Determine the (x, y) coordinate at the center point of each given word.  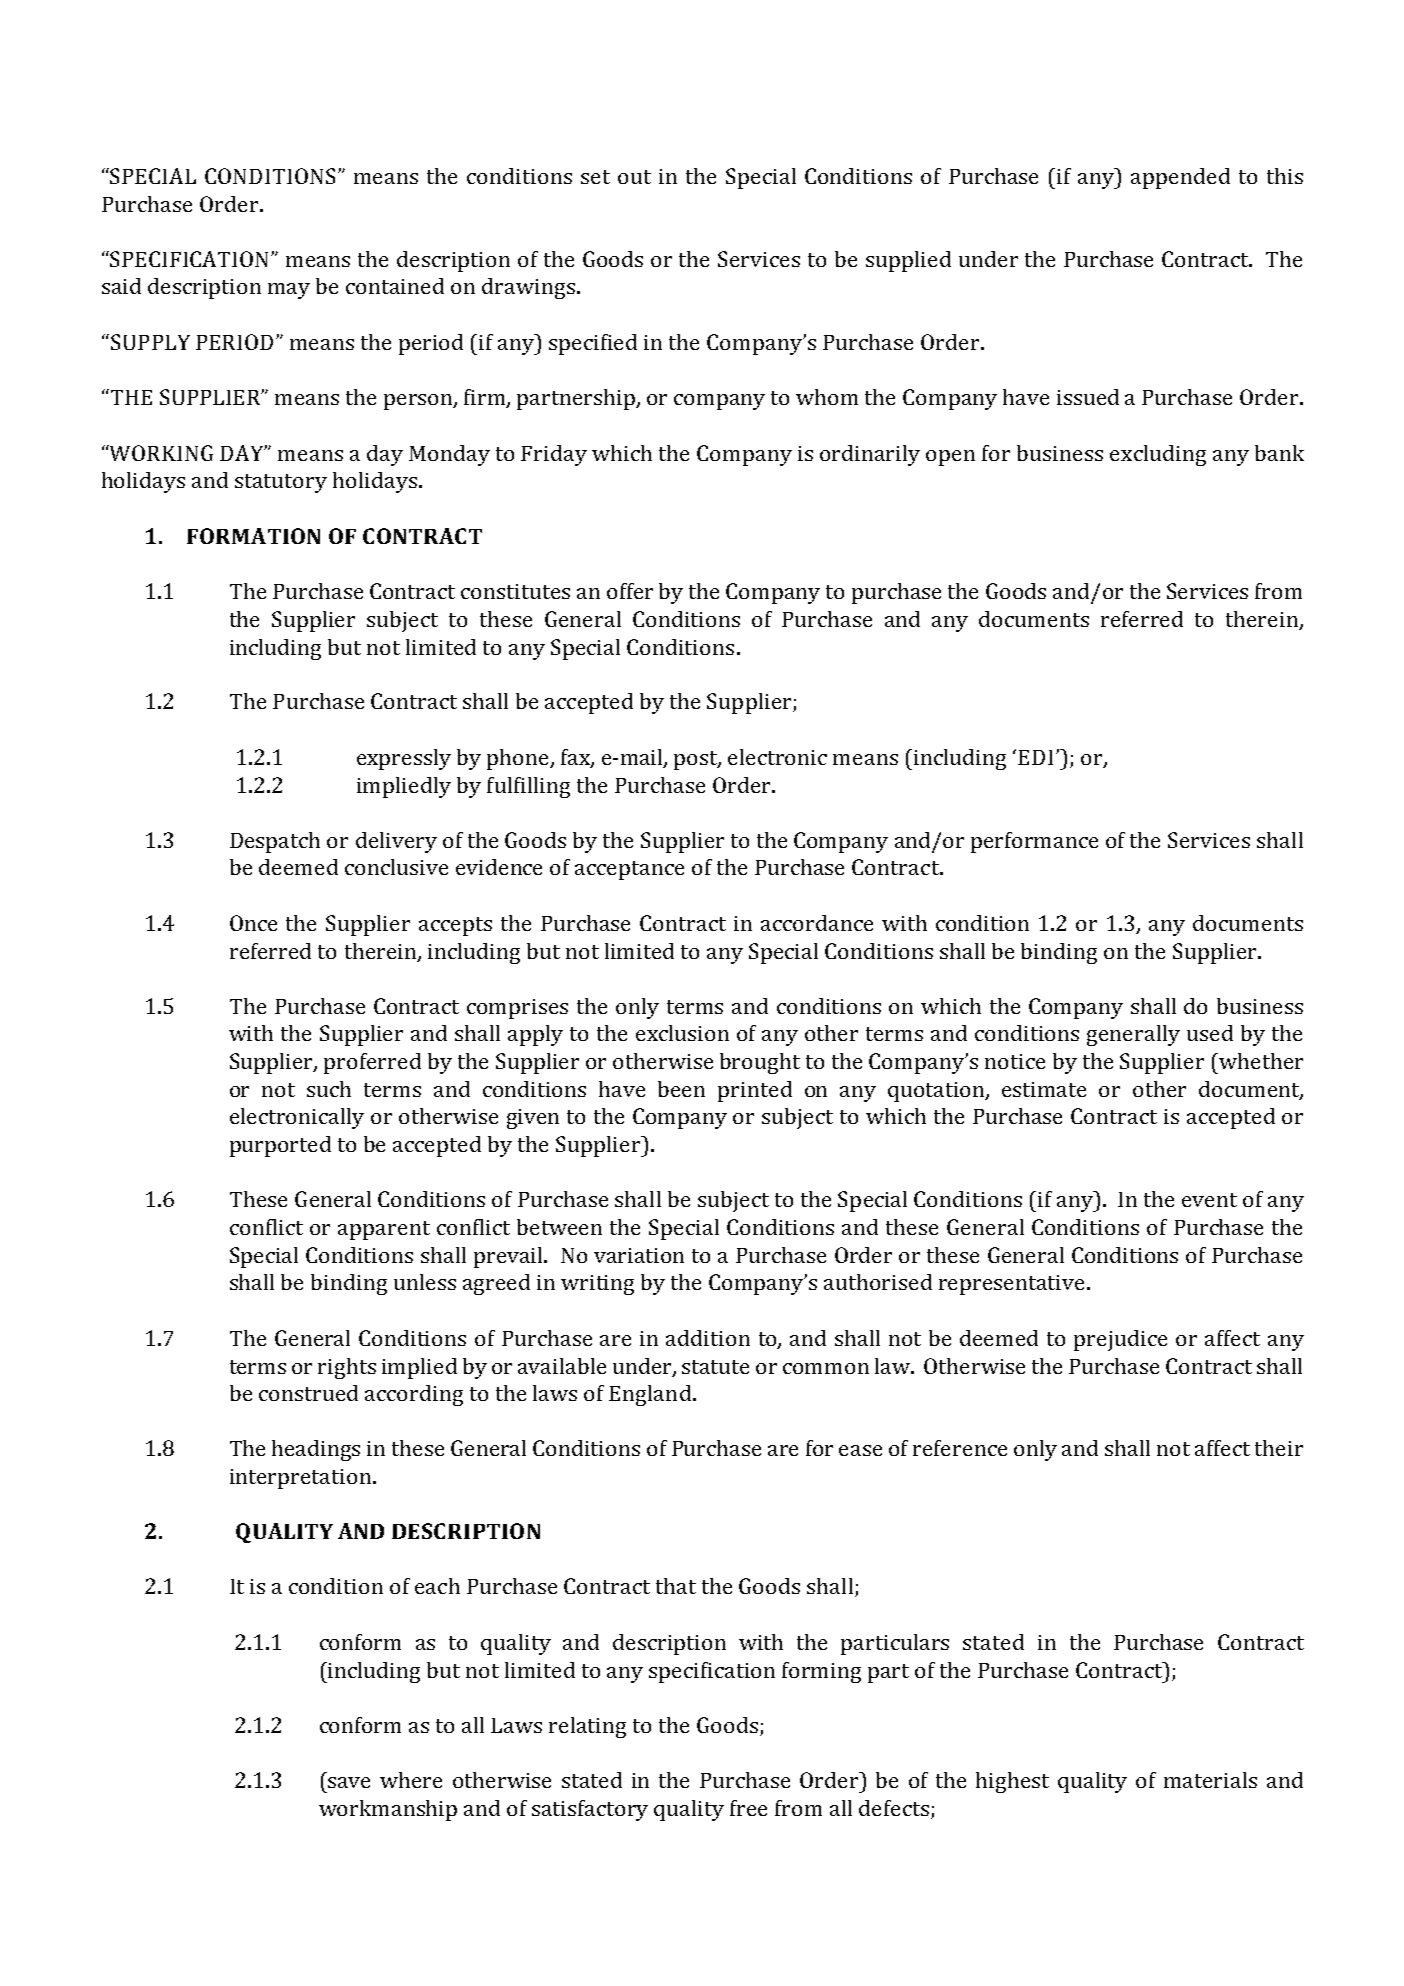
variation (639, 1255)
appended (1180, 178)
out (634, 177)
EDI (1035, 757)
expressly (404, 759)
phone (519, 759)
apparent (384, 1230)
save (349, 1782)
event (1209, 1200)
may (289, 291)
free (748, 1808)
